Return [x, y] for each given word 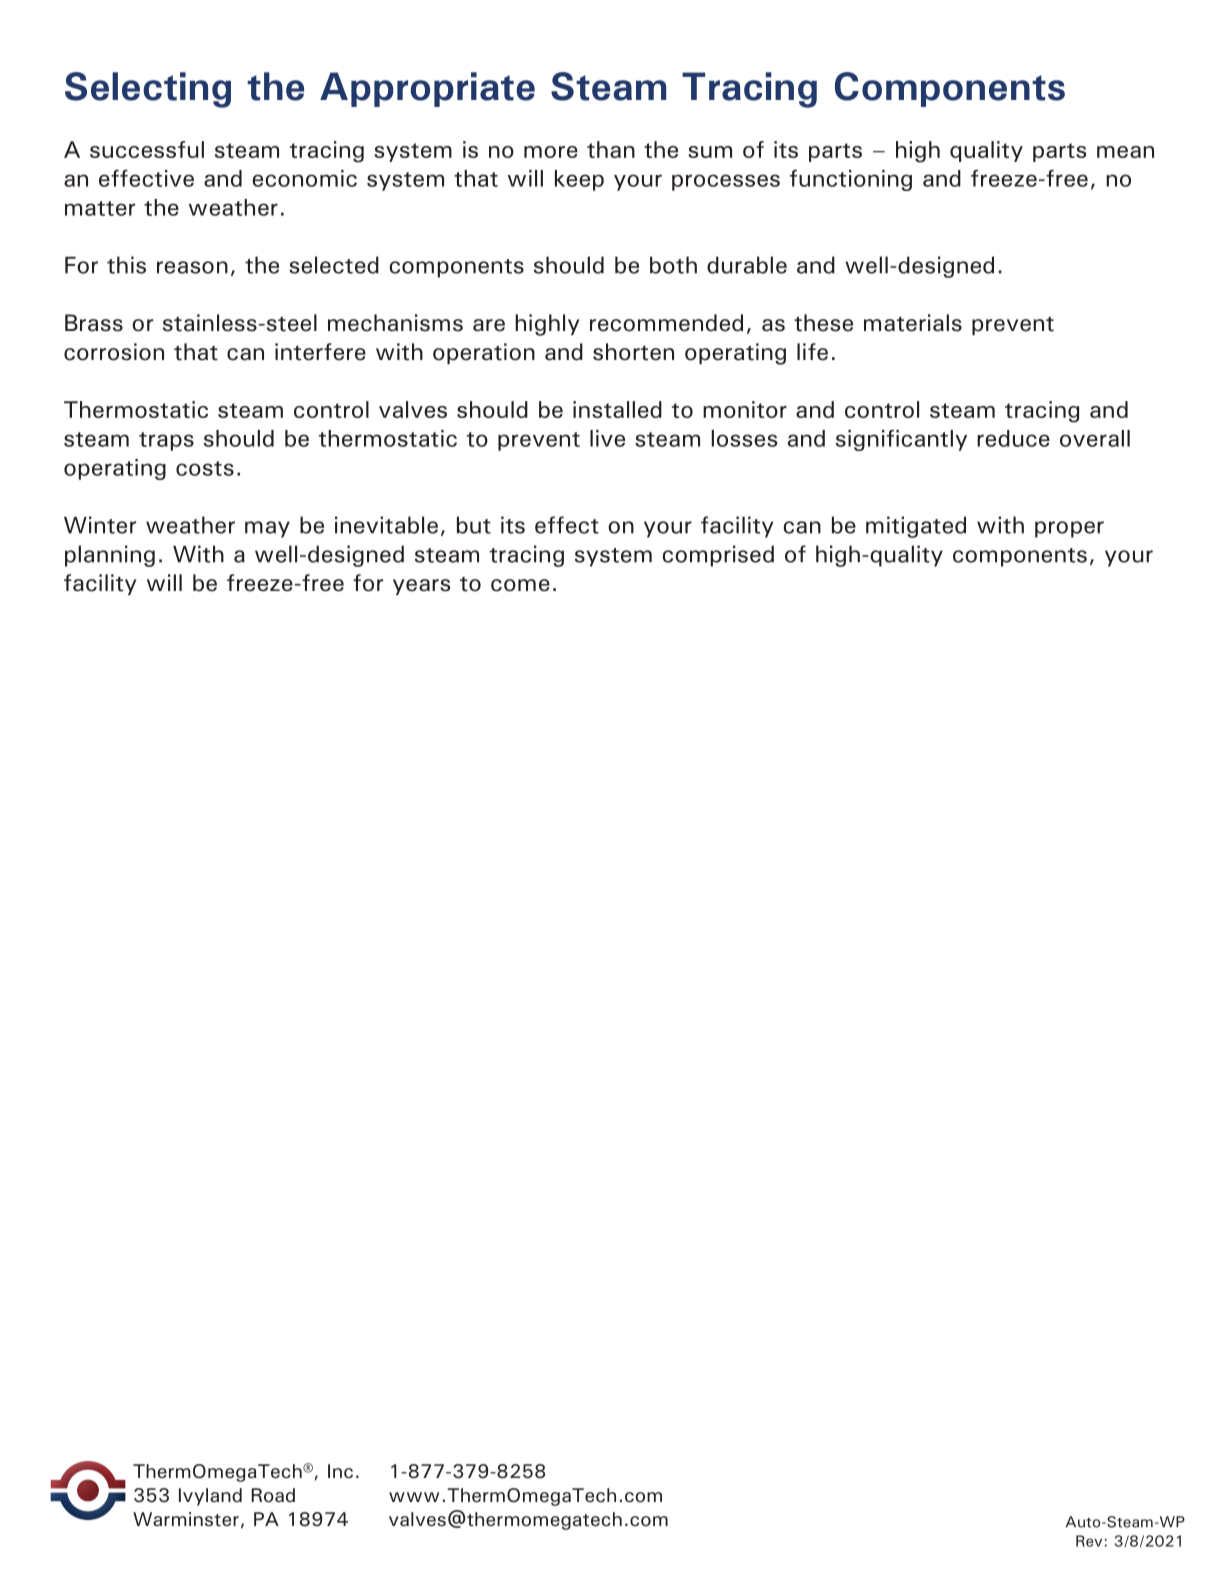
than [611, 149]
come [520, 585]
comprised [718, 556]
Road [273, 1495]
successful [147, 149]
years [421, 587]
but [474, 525]
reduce [1013, 438]
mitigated [916, 527]
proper [1069, 529]
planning [110, 556]
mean [1125, 152]
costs [205, 468]
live [607, 438]
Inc [340, 1471]
